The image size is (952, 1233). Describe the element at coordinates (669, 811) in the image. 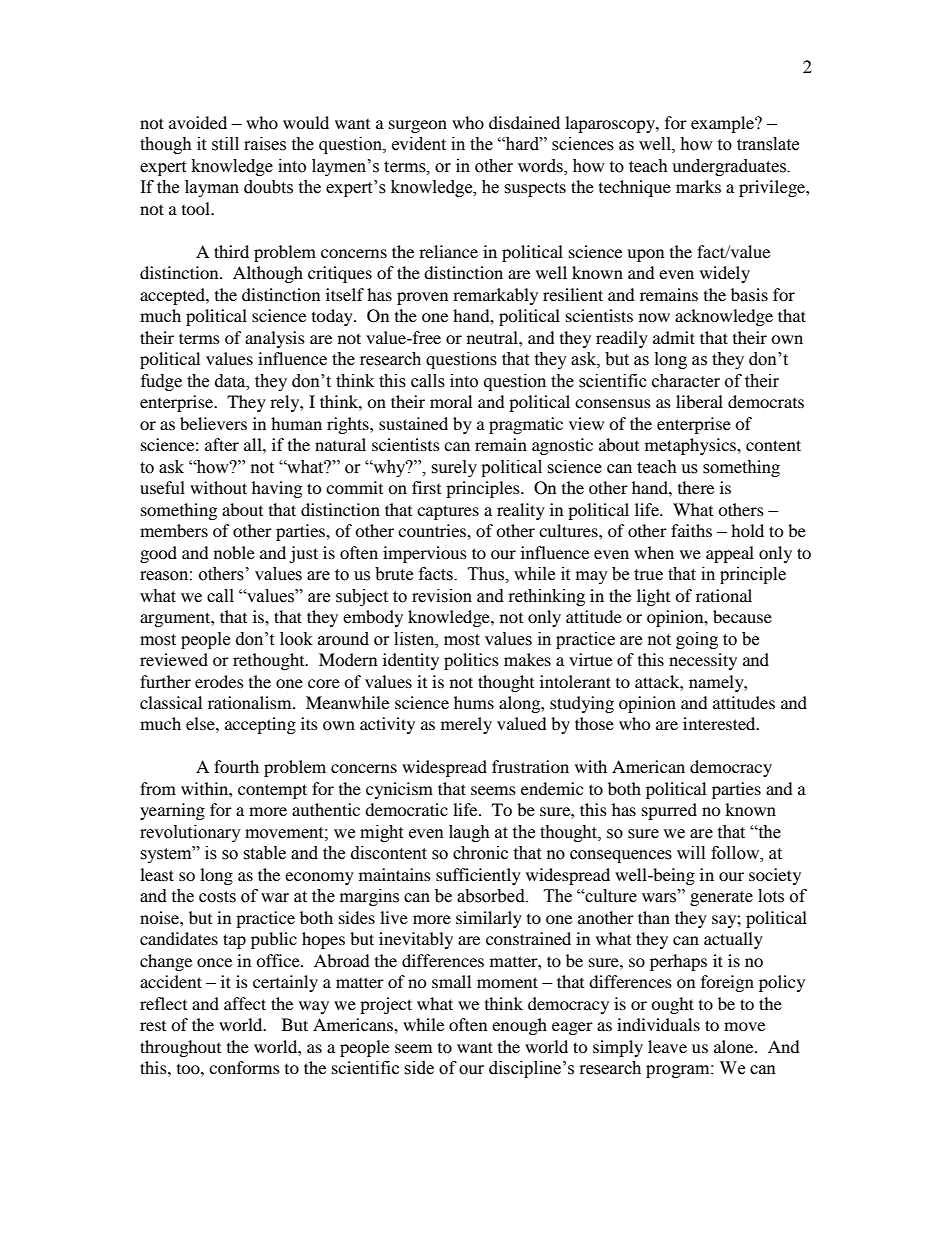

I see `spurred` at that location.
